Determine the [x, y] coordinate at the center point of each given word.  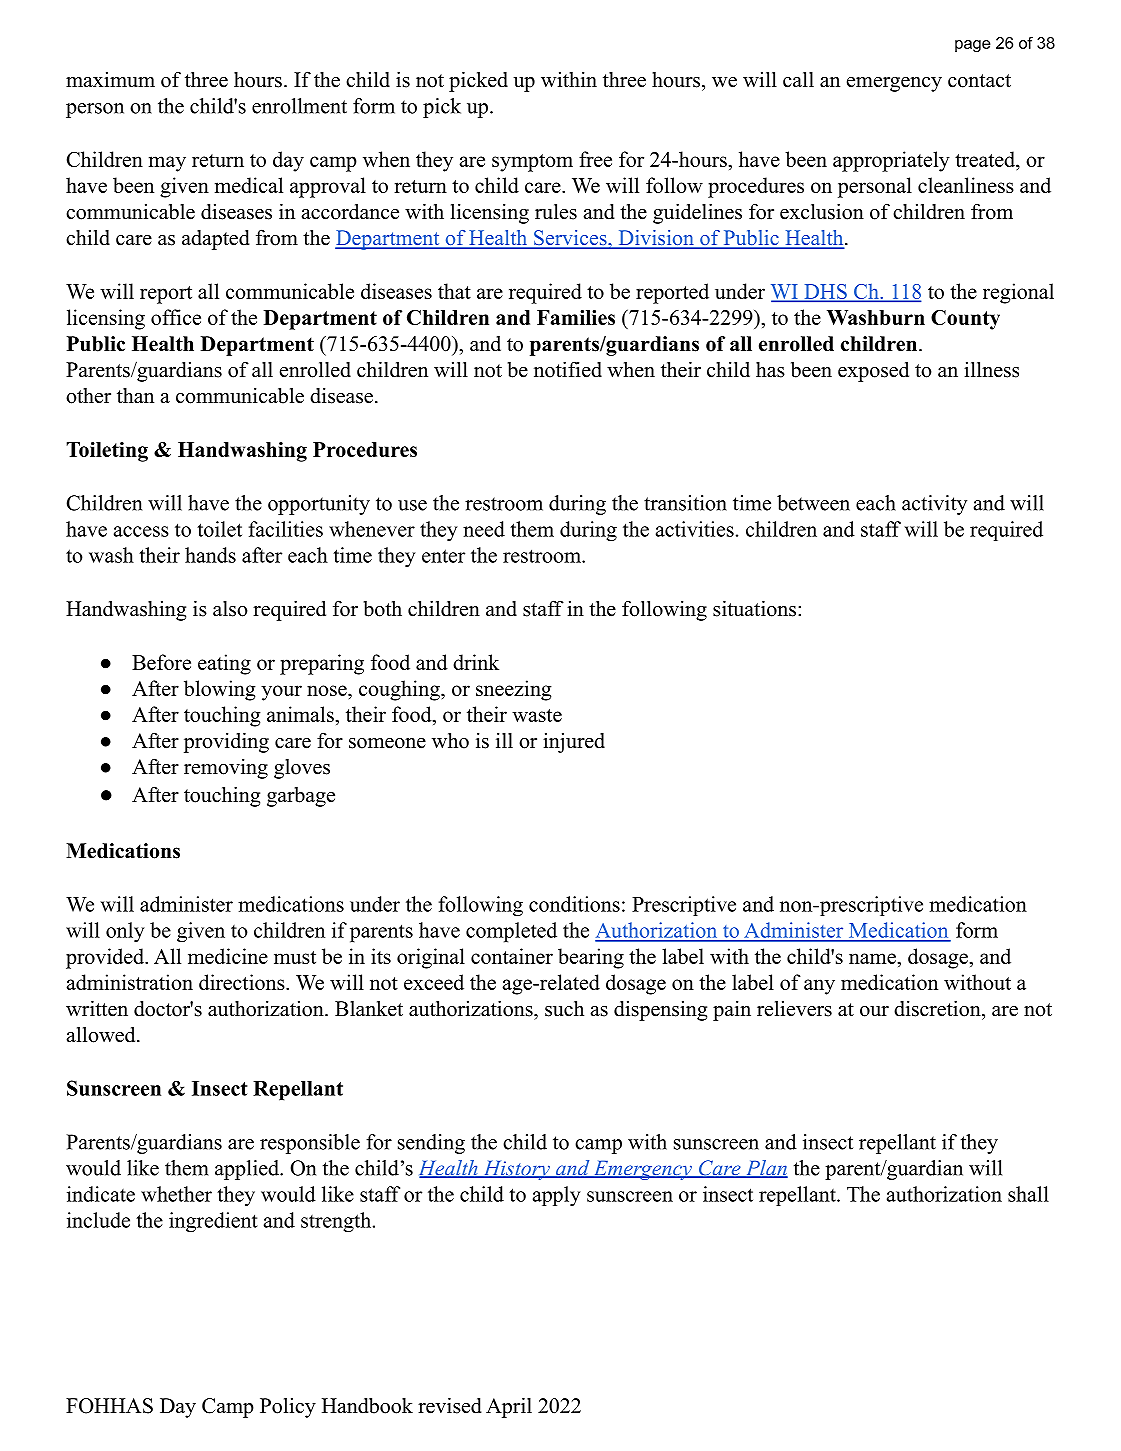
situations [754, 608]
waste [537, 715]
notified [568, 369]
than [135, 395]
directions [243, 982]
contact [979, 81]
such [564, 1008]
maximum [110, 80]
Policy [288, 1407]
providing [226, 742]
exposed [873, 371]
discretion [937, 1008]
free [595, 159]
